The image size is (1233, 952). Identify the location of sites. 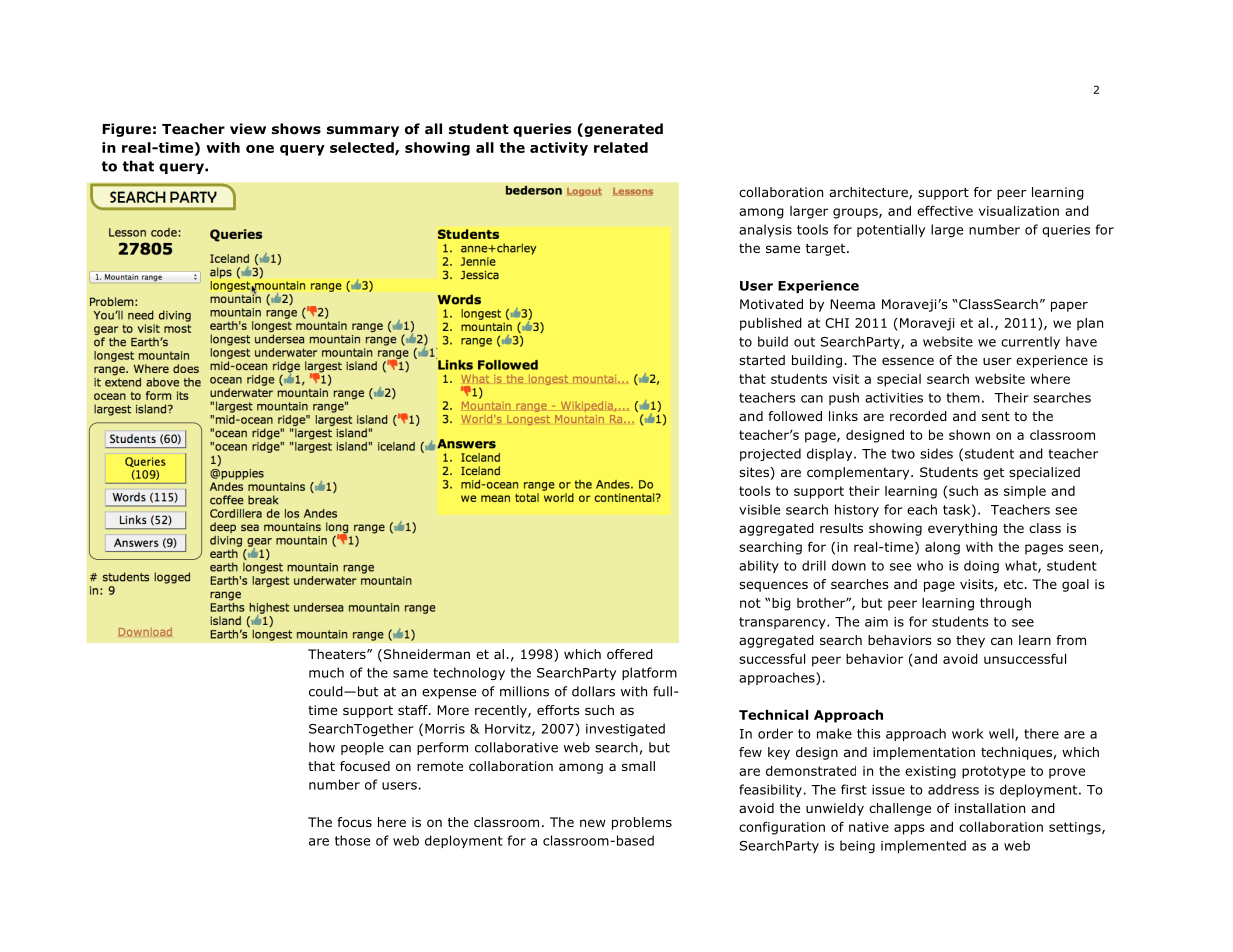
(755, 473).
